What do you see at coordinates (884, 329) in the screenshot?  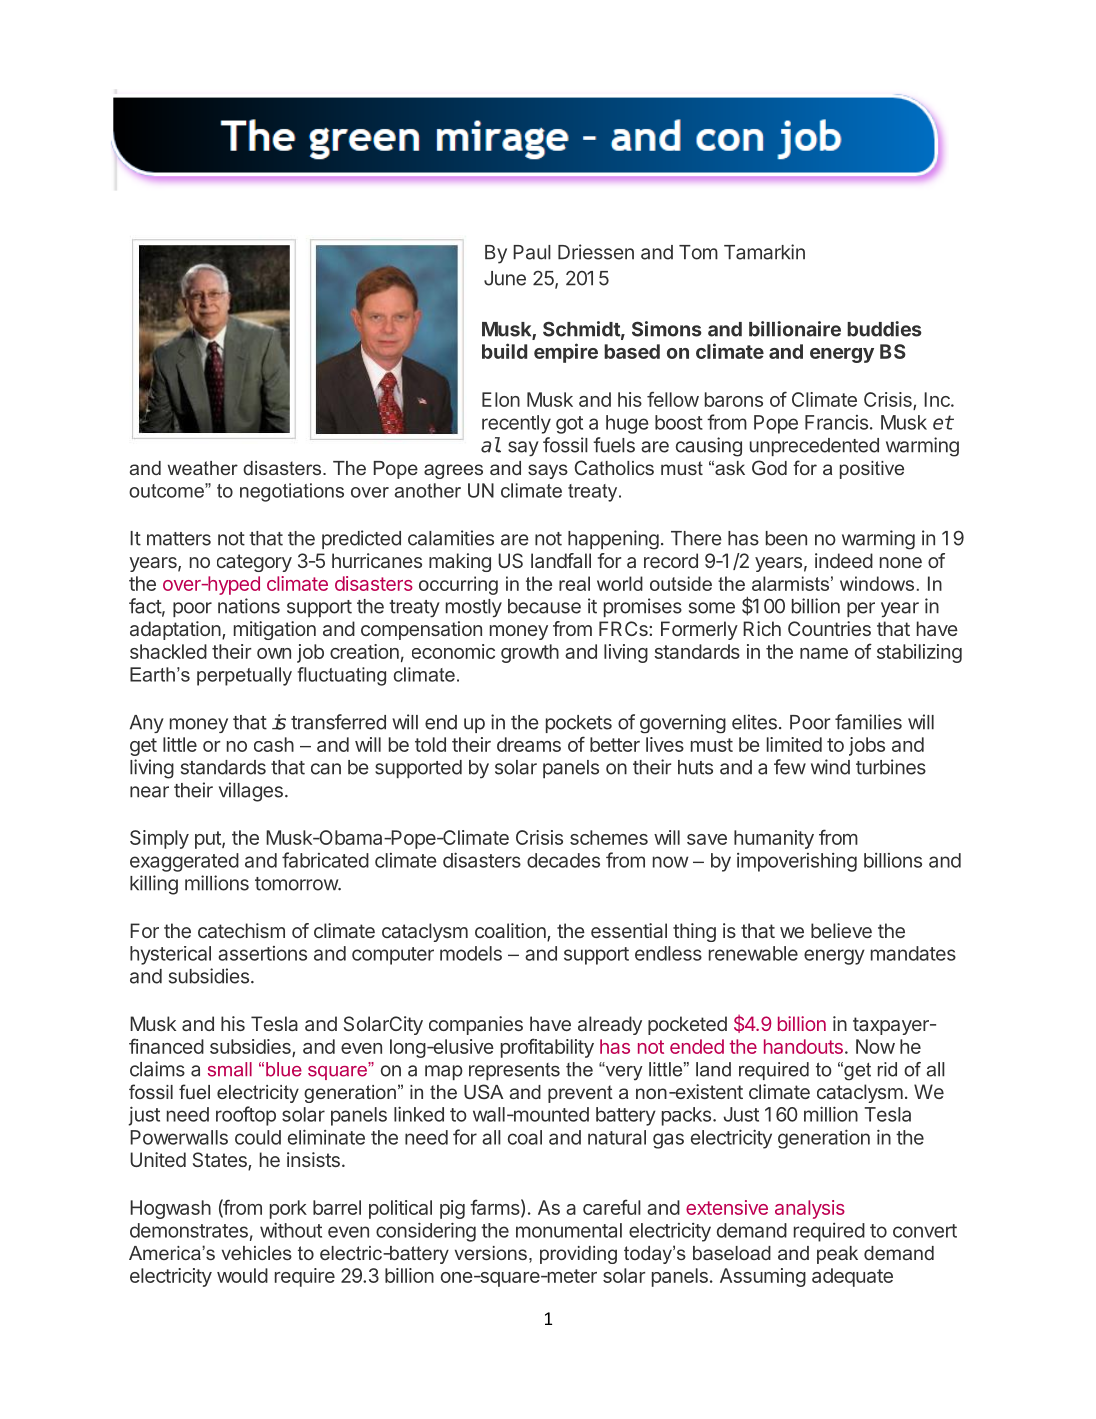 I see `buddies` at bounding box center [884, 329].
